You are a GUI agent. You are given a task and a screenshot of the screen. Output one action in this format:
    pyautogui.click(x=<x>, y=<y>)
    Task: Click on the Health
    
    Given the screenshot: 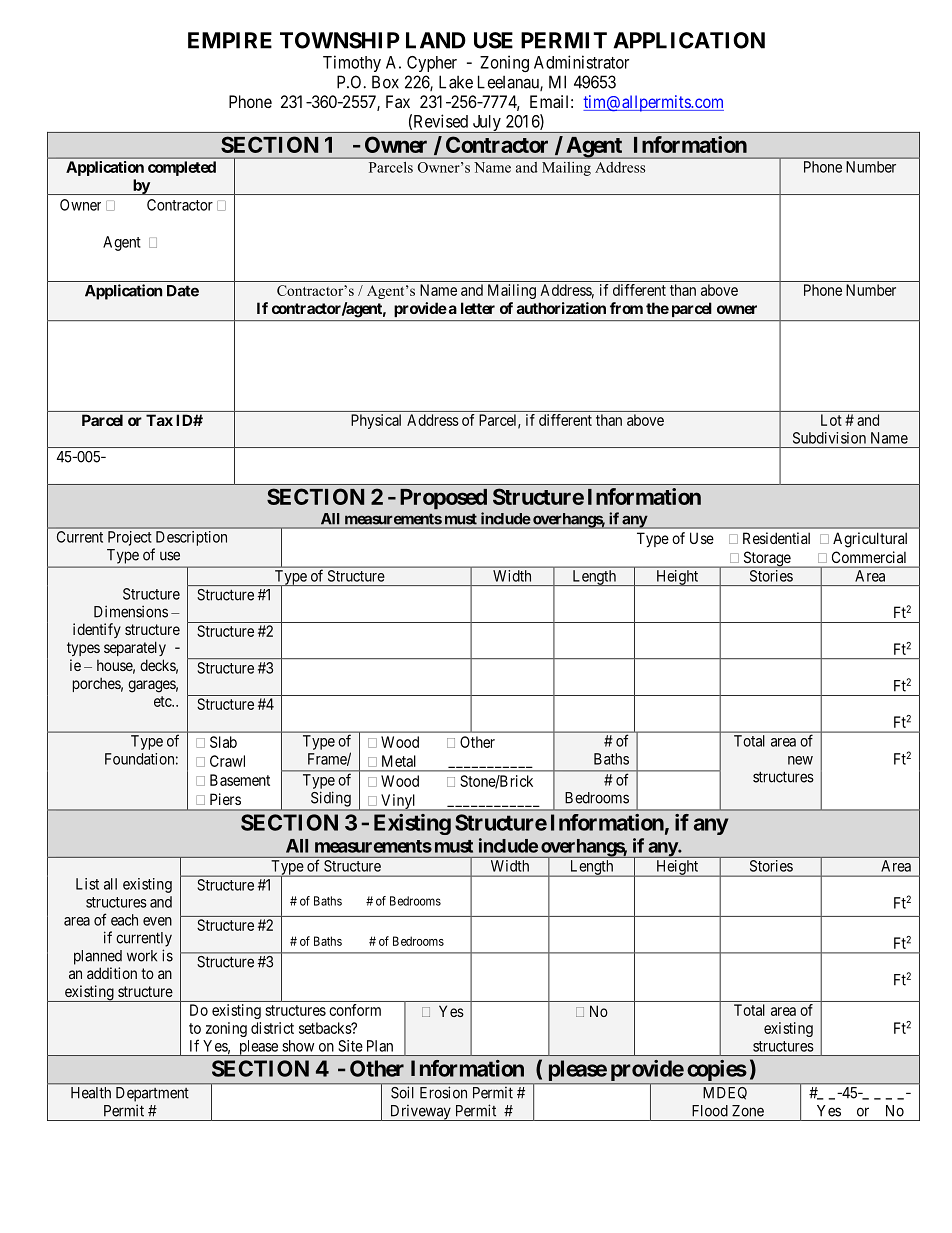 What is the action you would take?
    pyautogui.click(x=91, y=1093)
